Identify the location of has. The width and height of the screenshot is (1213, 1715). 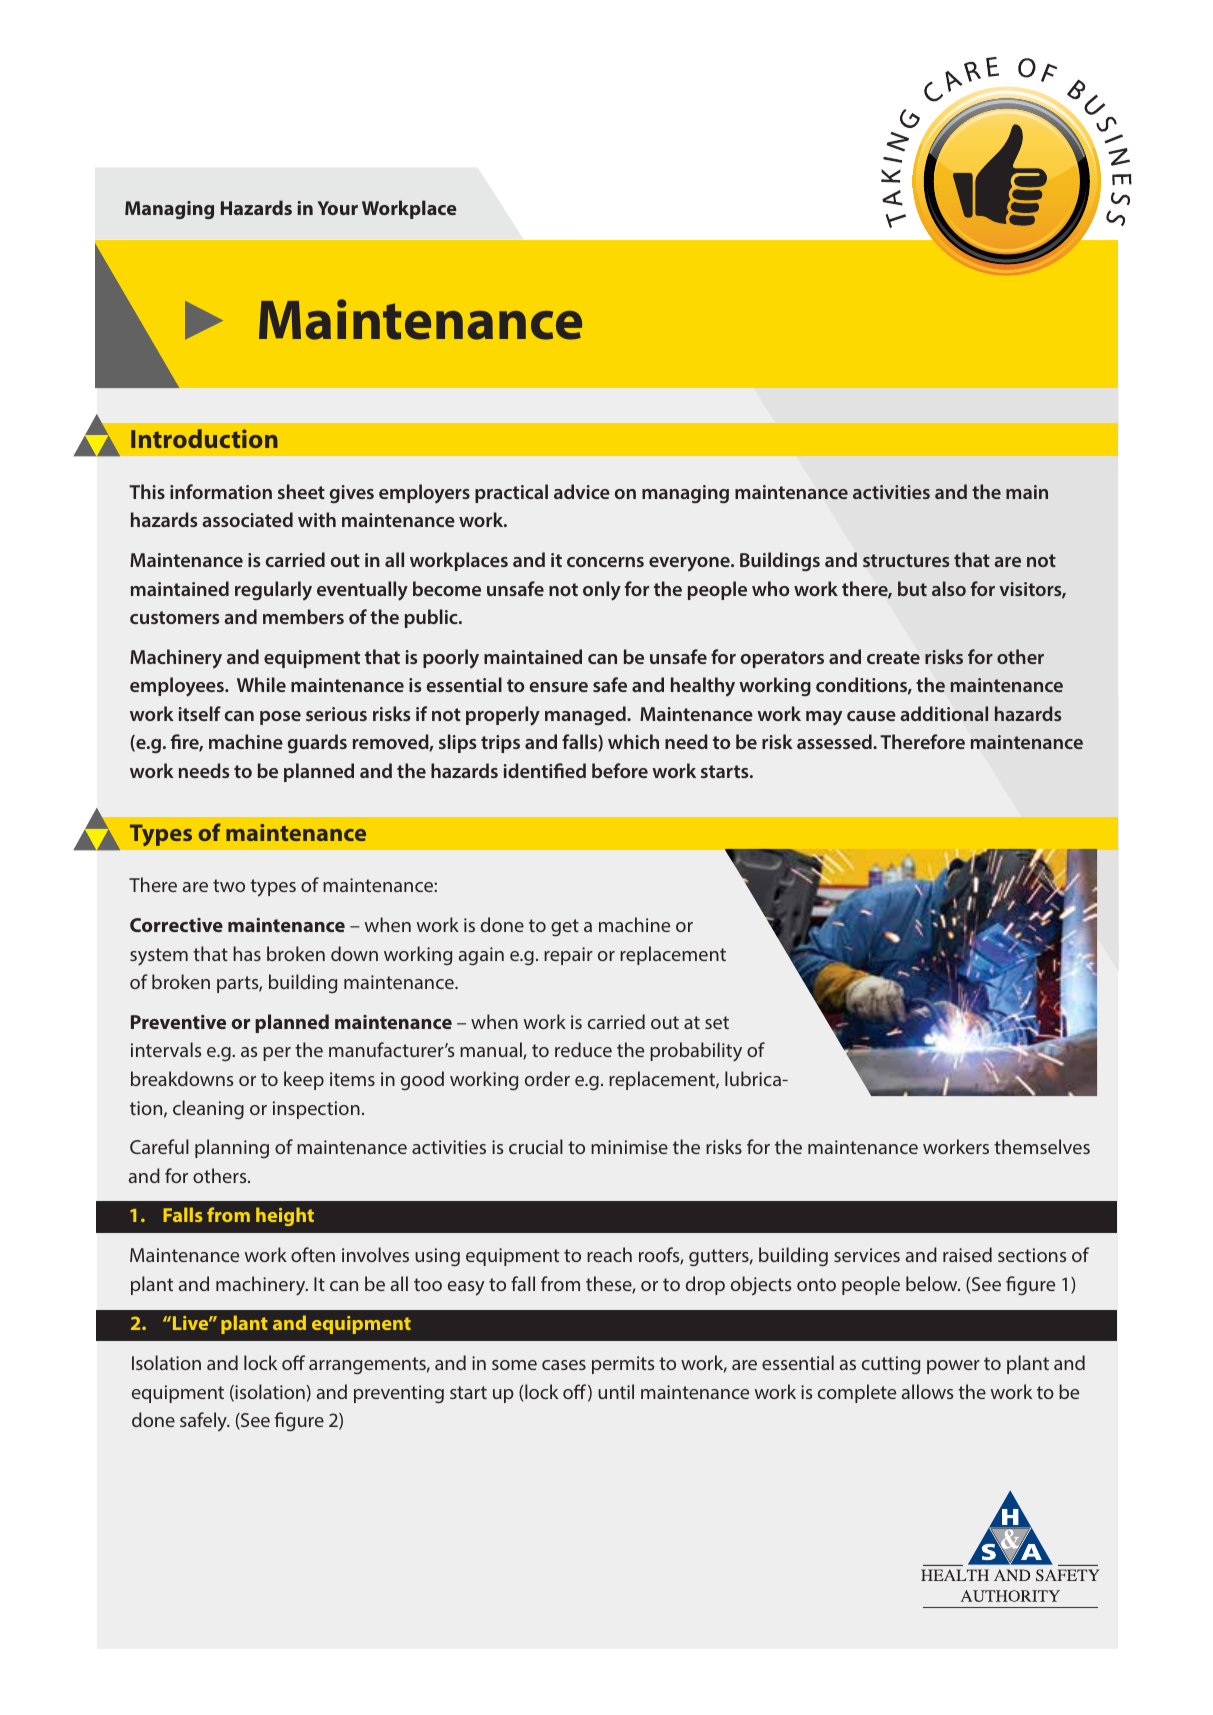
(247, 953).
